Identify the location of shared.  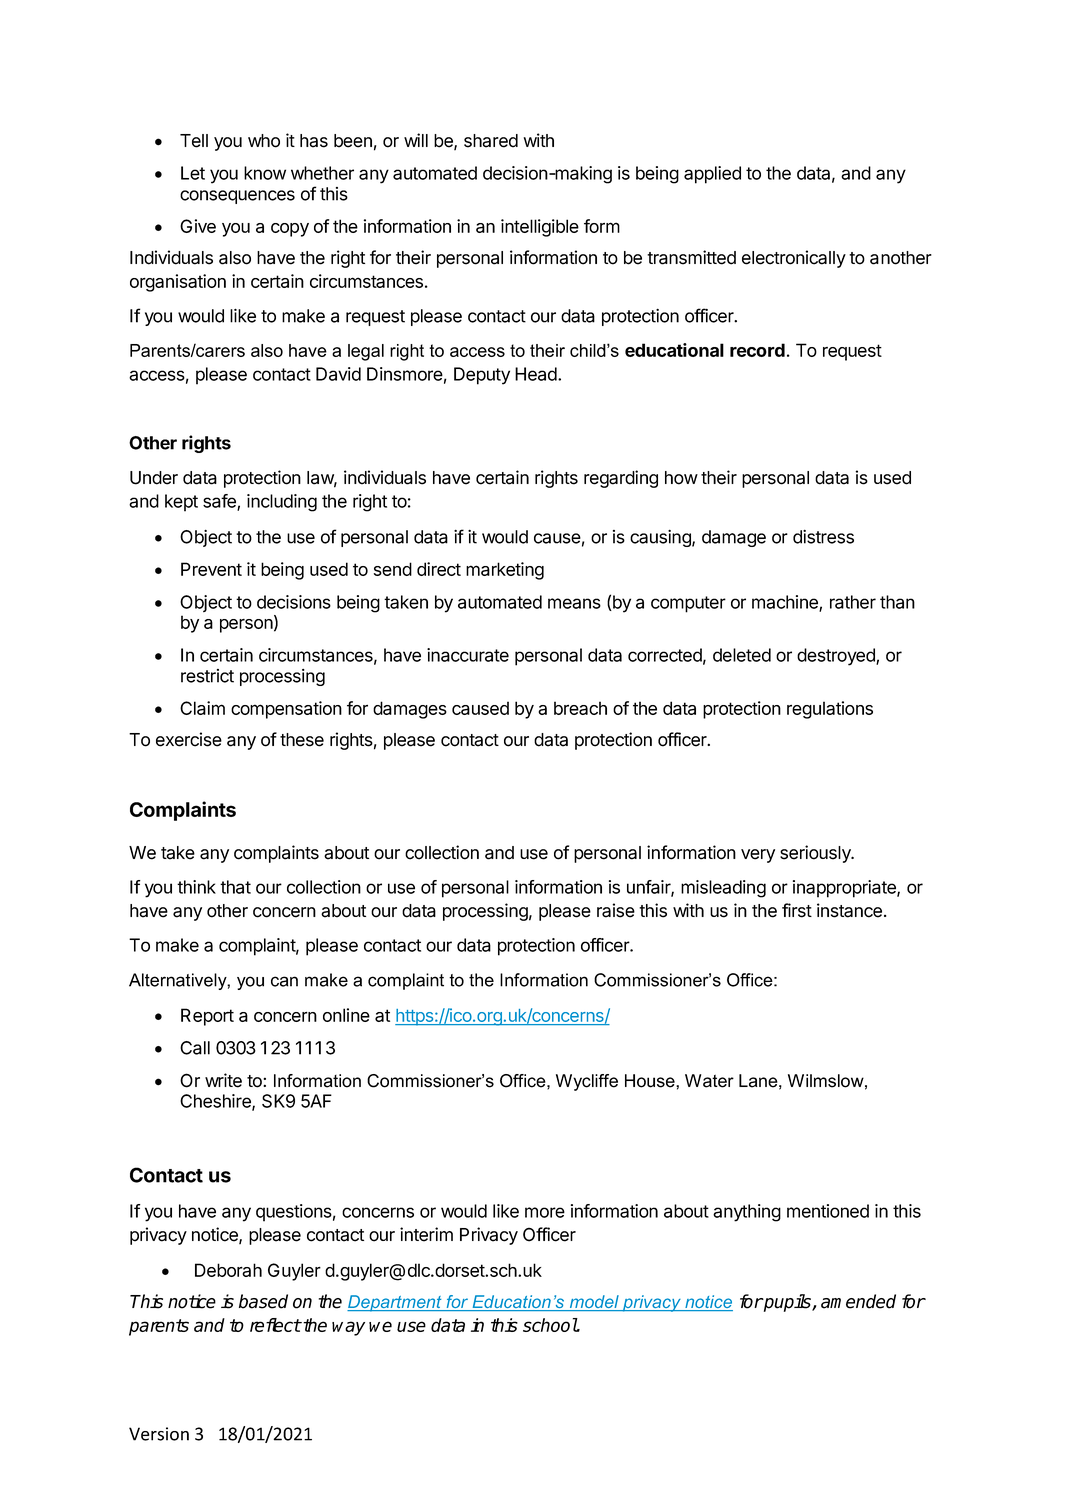
(491, 141).
